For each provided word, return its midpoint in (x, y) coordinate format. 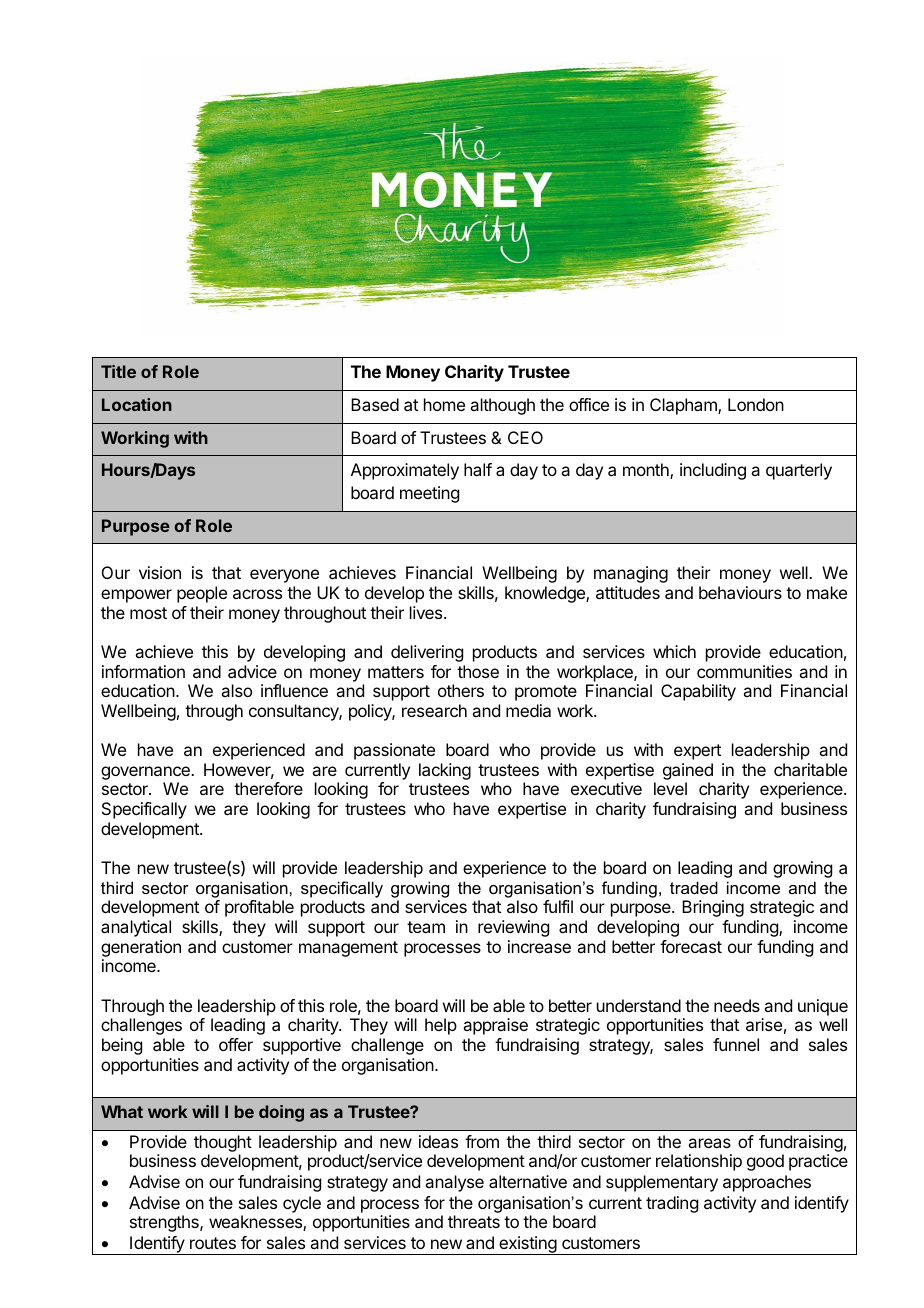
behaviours (740, 592)
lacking (445, 771)
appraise (495, 1026)
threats (474, 1221)
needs (737, 1005)
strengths (165, 1223)
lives (427, 612)
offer (236, 1044)
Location (137, 404)
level (670, 788)
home (444, 404)
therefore (268, 788)
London (756, 404)
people (202, 594)
